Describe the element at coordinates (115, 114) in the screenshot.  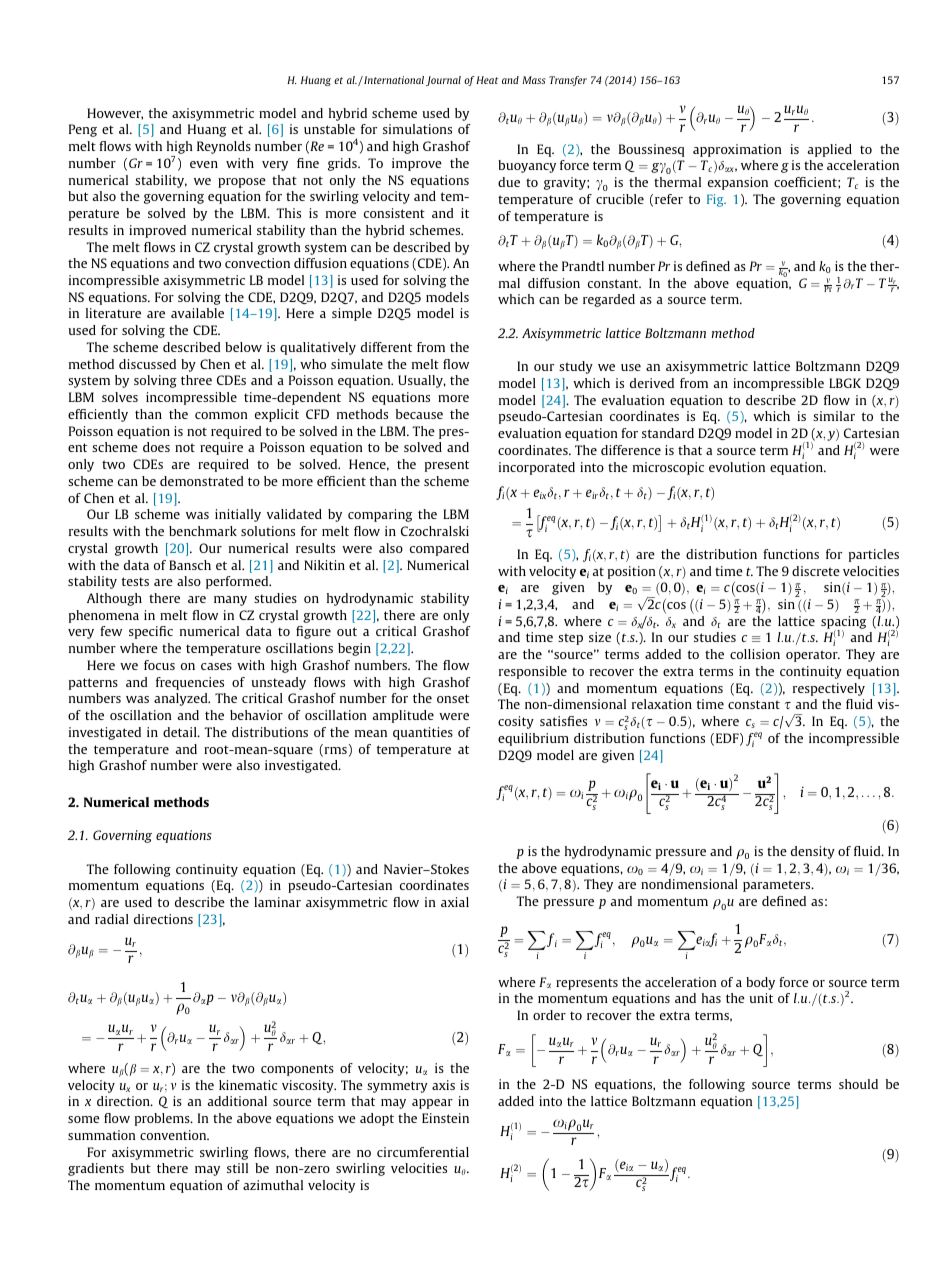
I see `However` at that location.
